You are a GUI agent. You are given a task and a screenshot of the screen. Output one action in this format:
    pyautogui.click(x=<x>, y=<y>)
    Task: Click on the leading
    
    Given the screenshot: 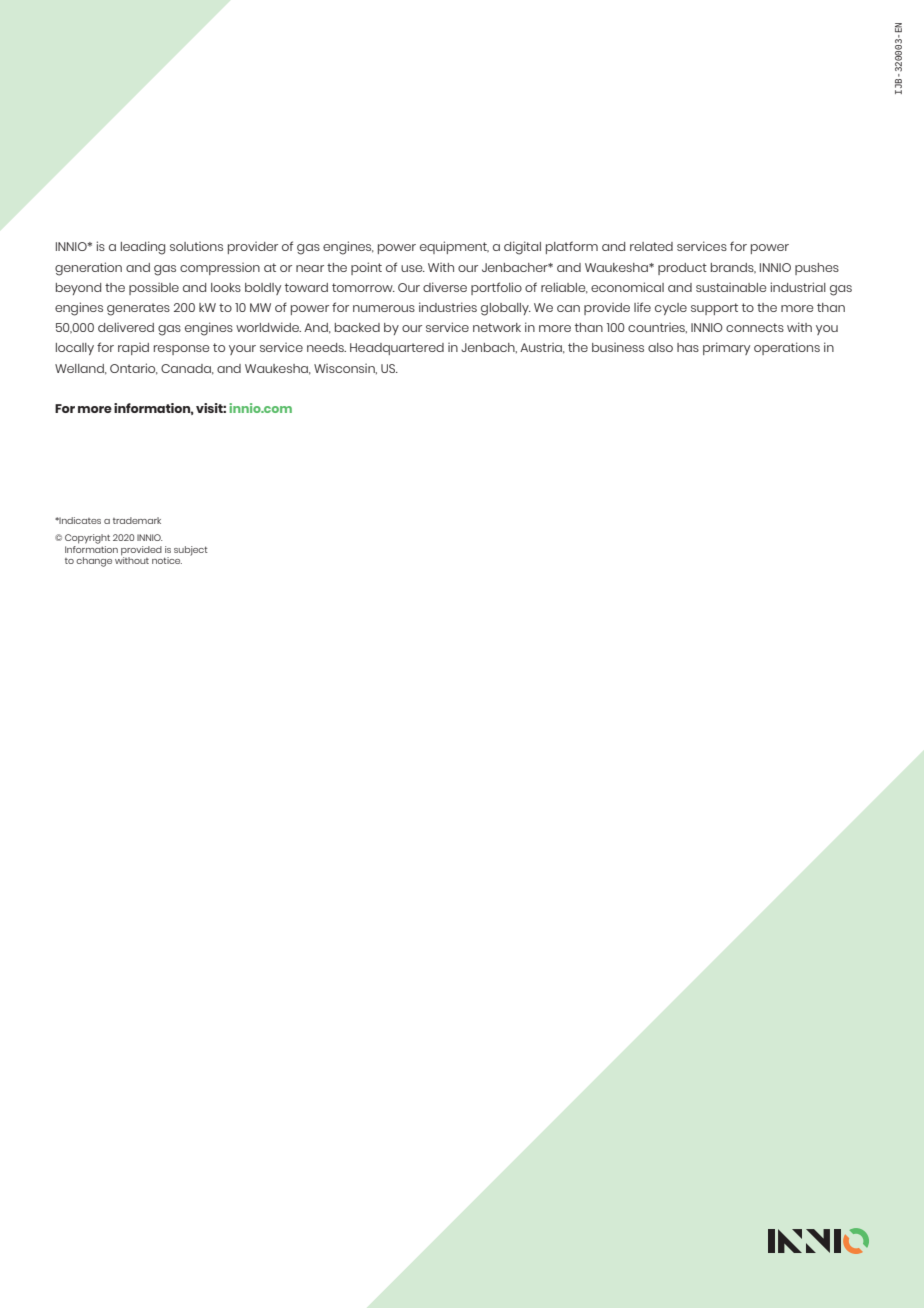 What is the action you would take?
    pyautogui.click(x=143, y=248)
